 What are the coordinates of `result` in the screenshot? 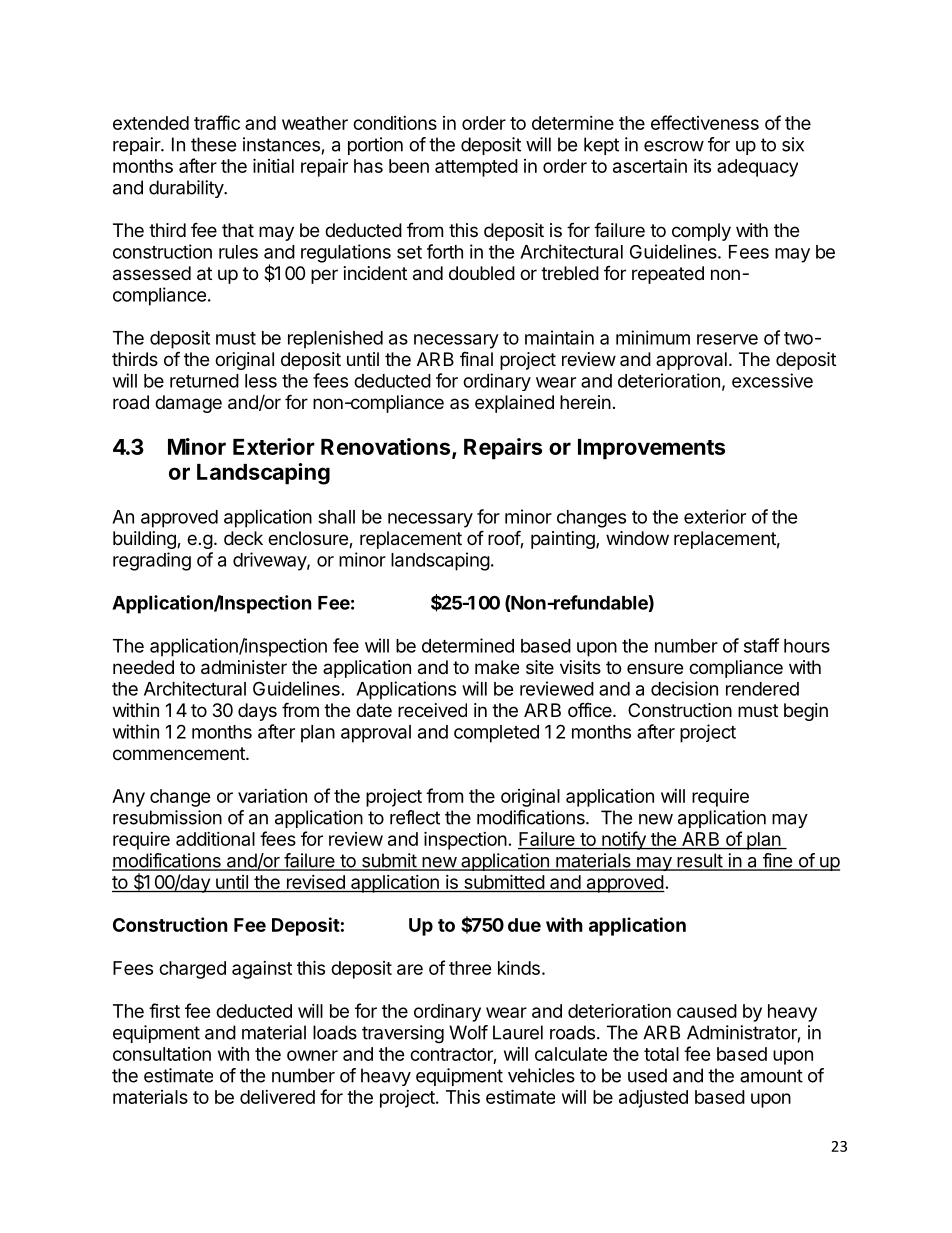 It's located at (699, 861).
